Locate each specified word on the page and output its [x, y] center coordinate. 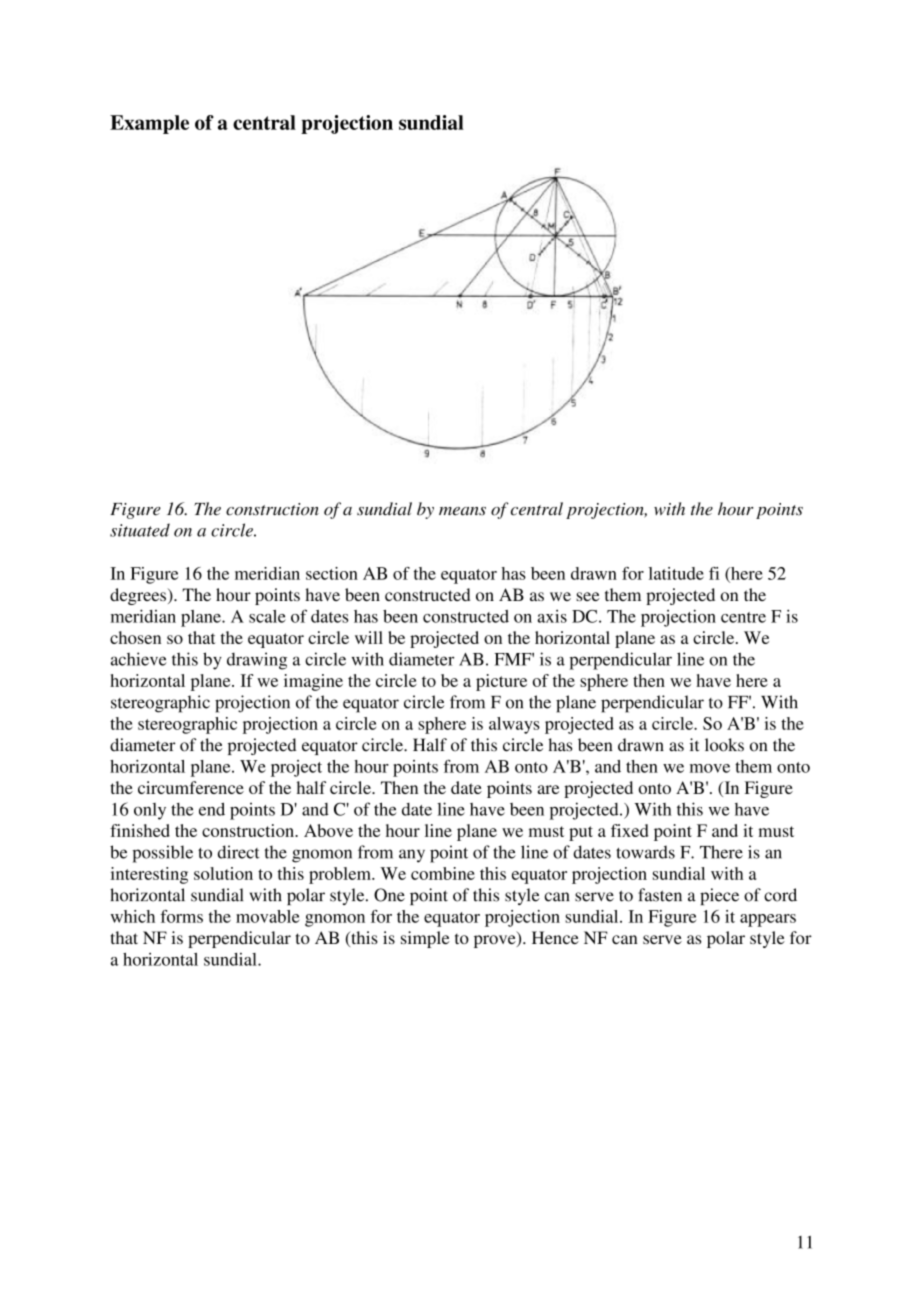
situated [140, 530]
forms [181, 916]
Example [149, 124]
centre [743, 617]
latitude [676, 573]
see [588, 596]
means [462, 511]
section [332, 573]
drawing [257, 661]
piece [719, 896]
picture [501, 682]
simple [425, 939]
